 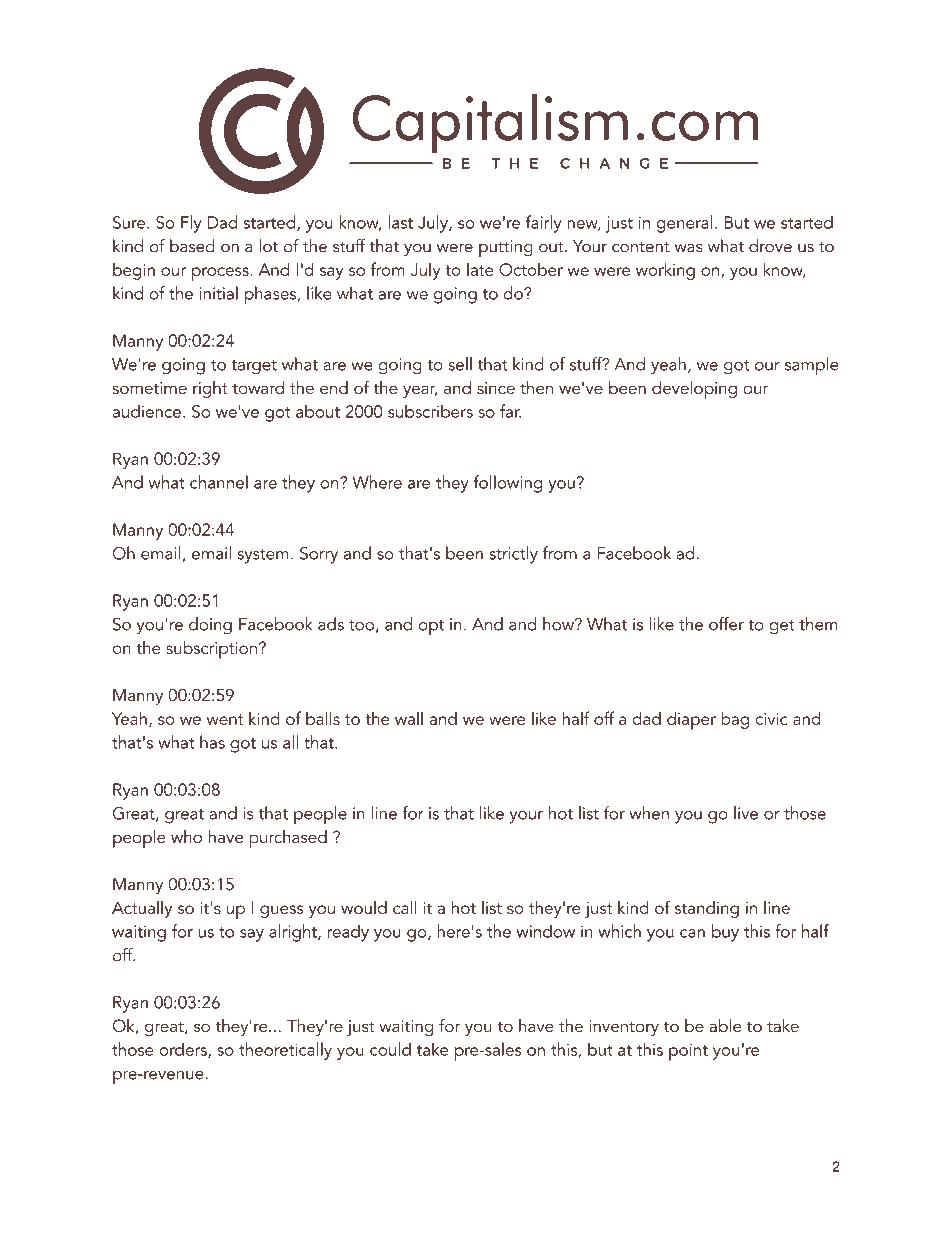 What do you see at coordinates (210, 626) in the image?
I see `doing` at bounding box center [210, 626].
